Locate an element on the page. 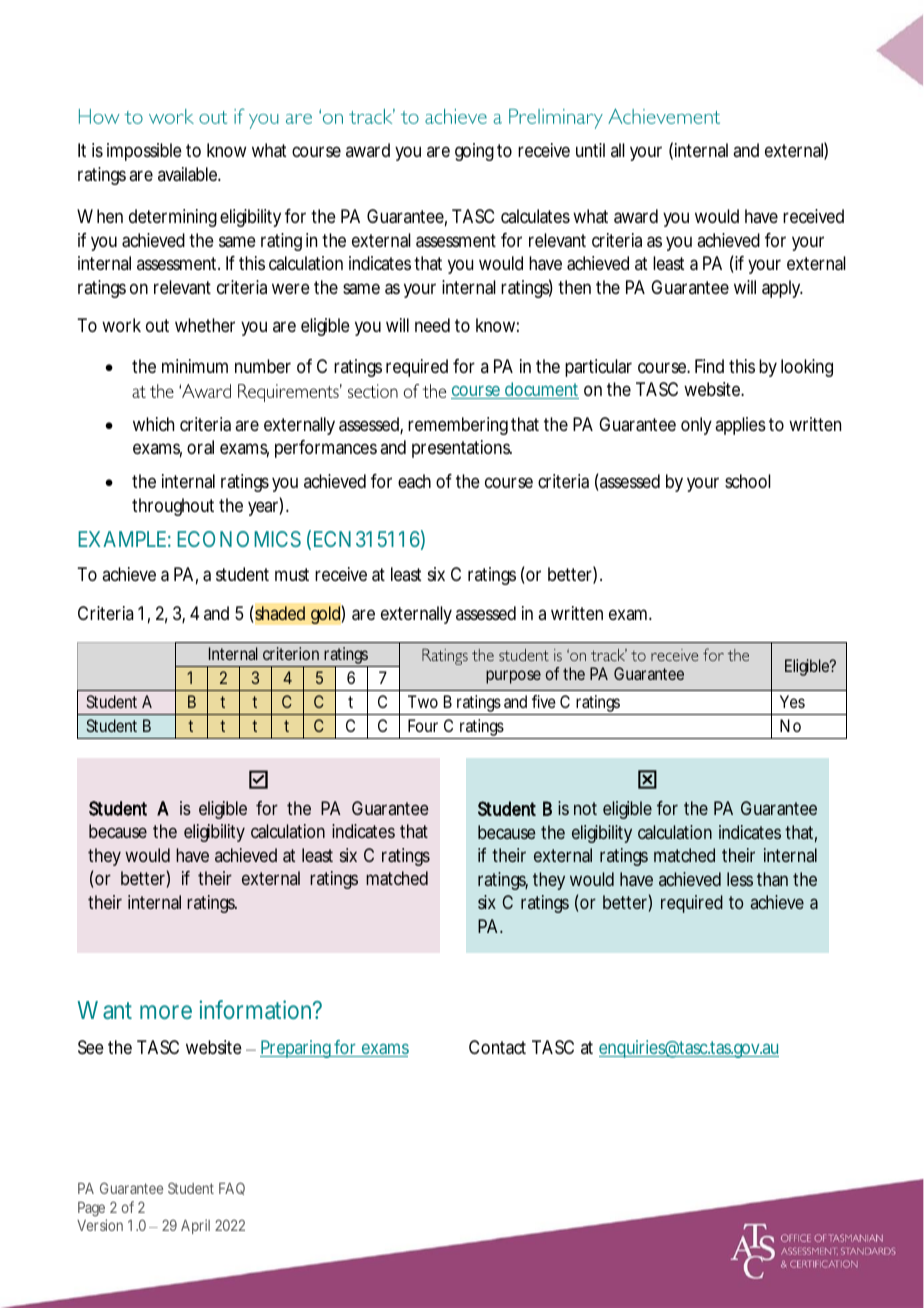  Yes is located at coordinates (792, 701).
